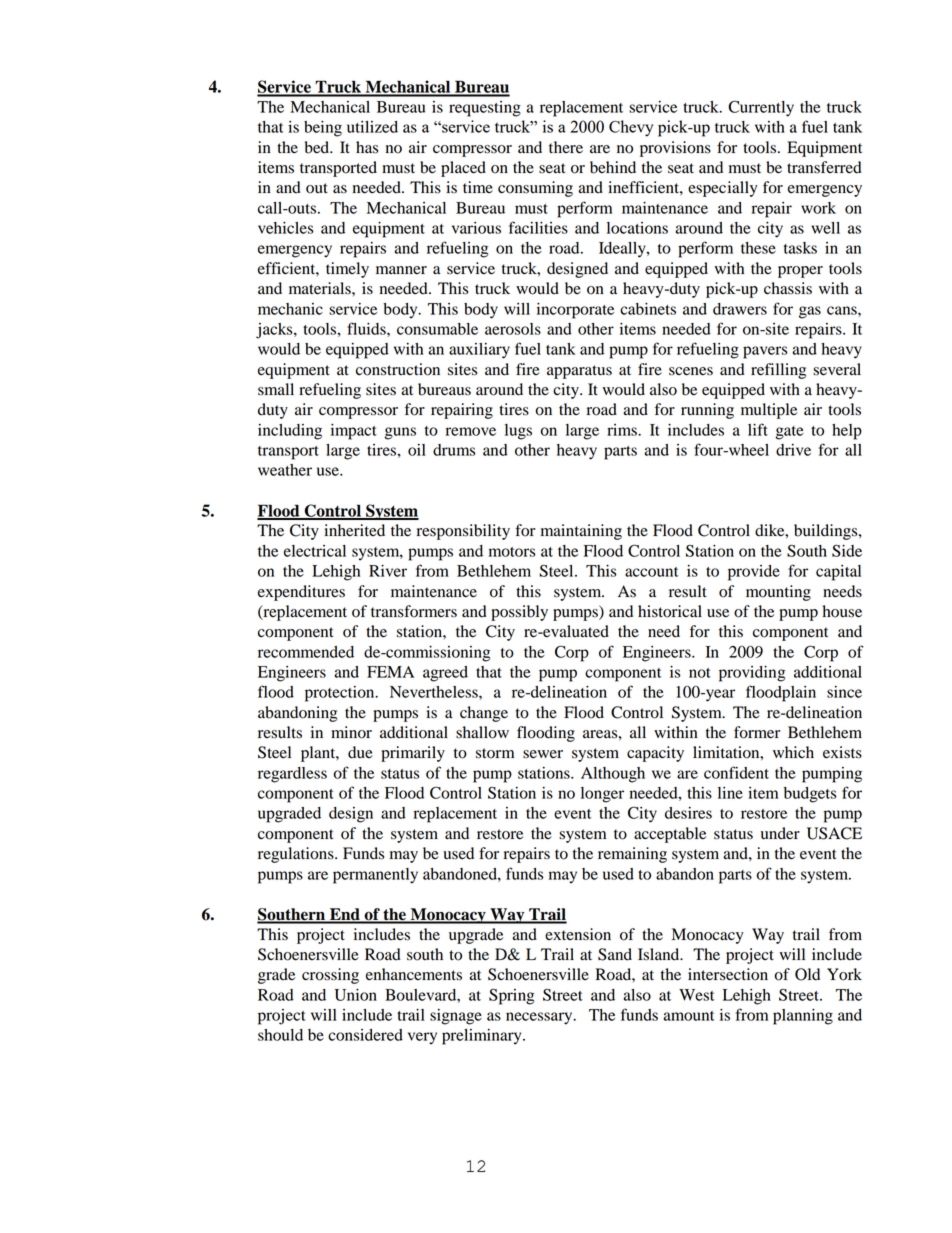 The width and height of the screenshot is (952, 1233). What do you see at coordinates (355, 995) in the screenshot?
I see `Union` at bounding box center [355, 995].
